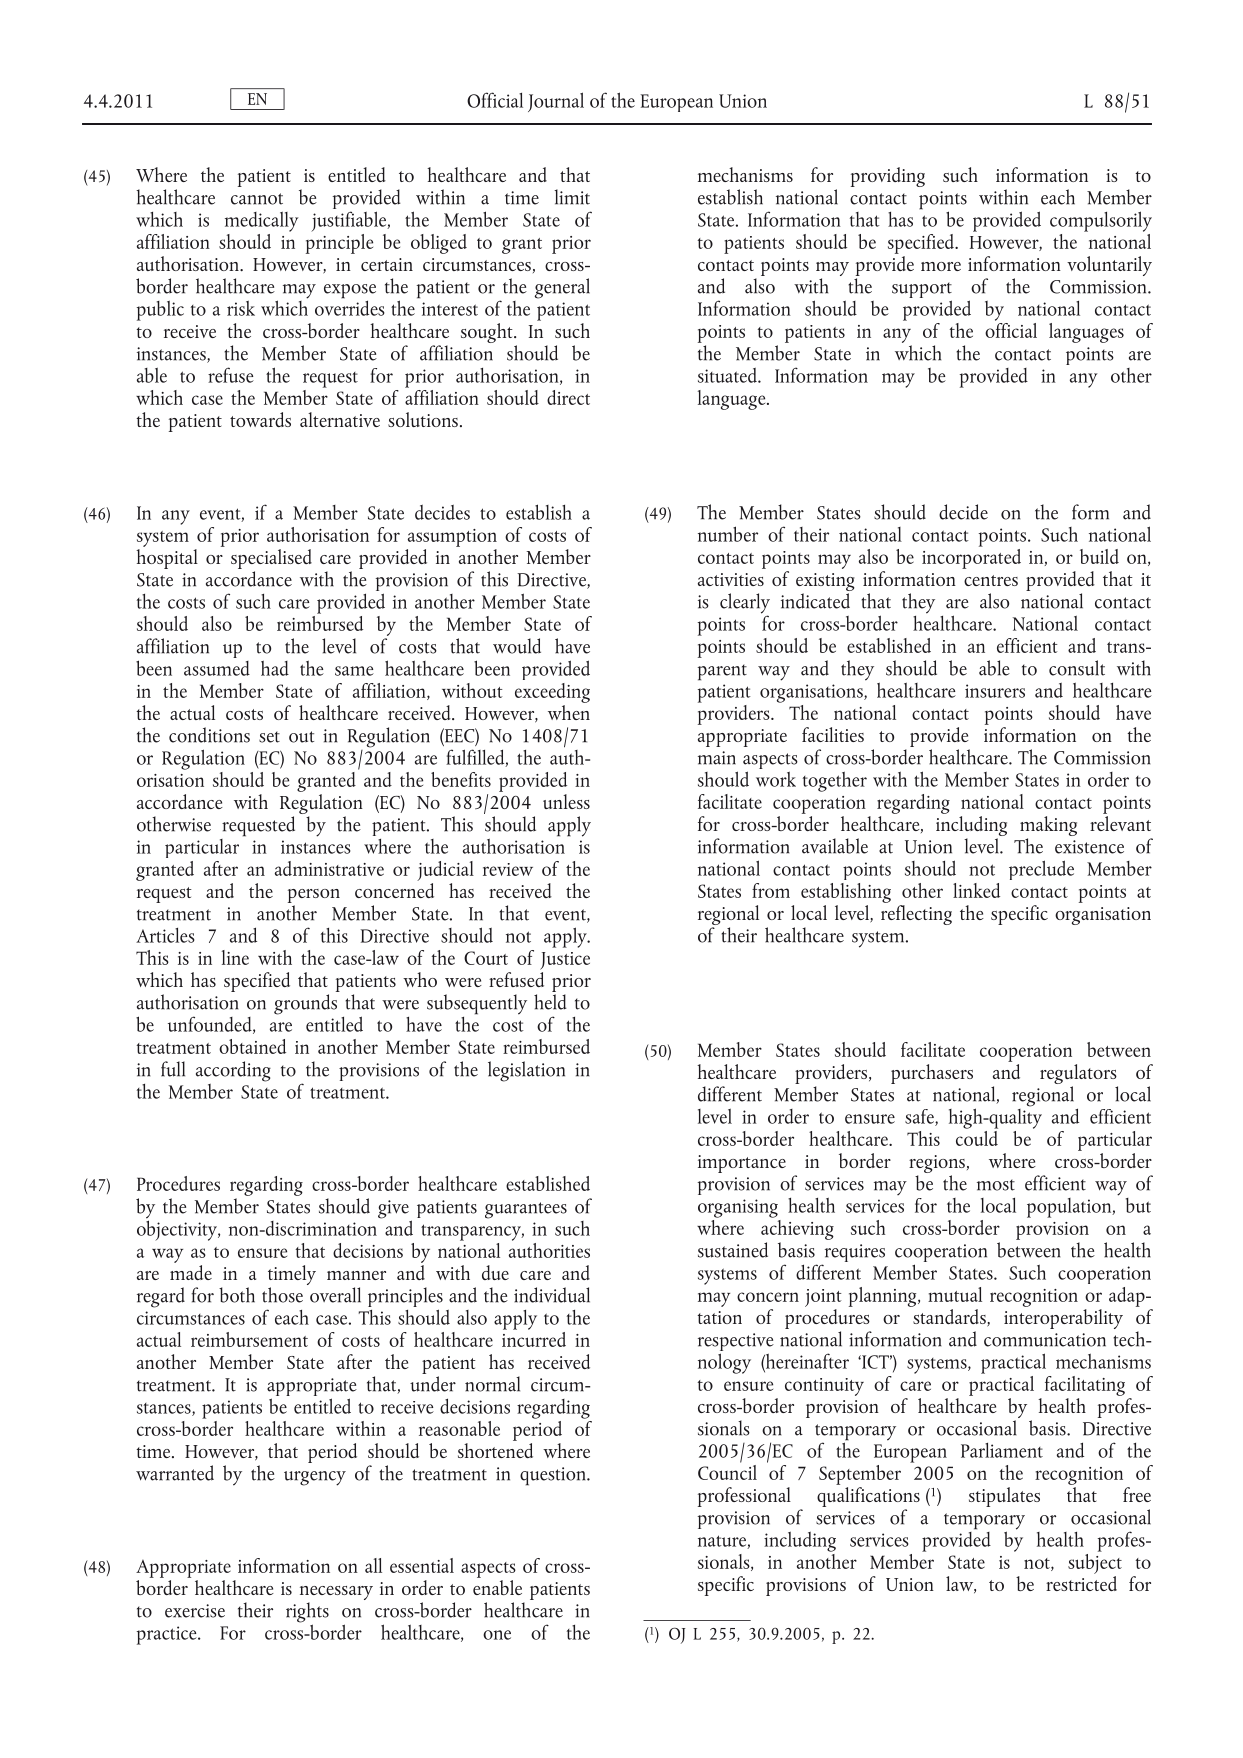 This screenshot has height=1758, width=1243. Describe the element at coordinates (728, 534) in the screenshot. I see `number` at that location.
